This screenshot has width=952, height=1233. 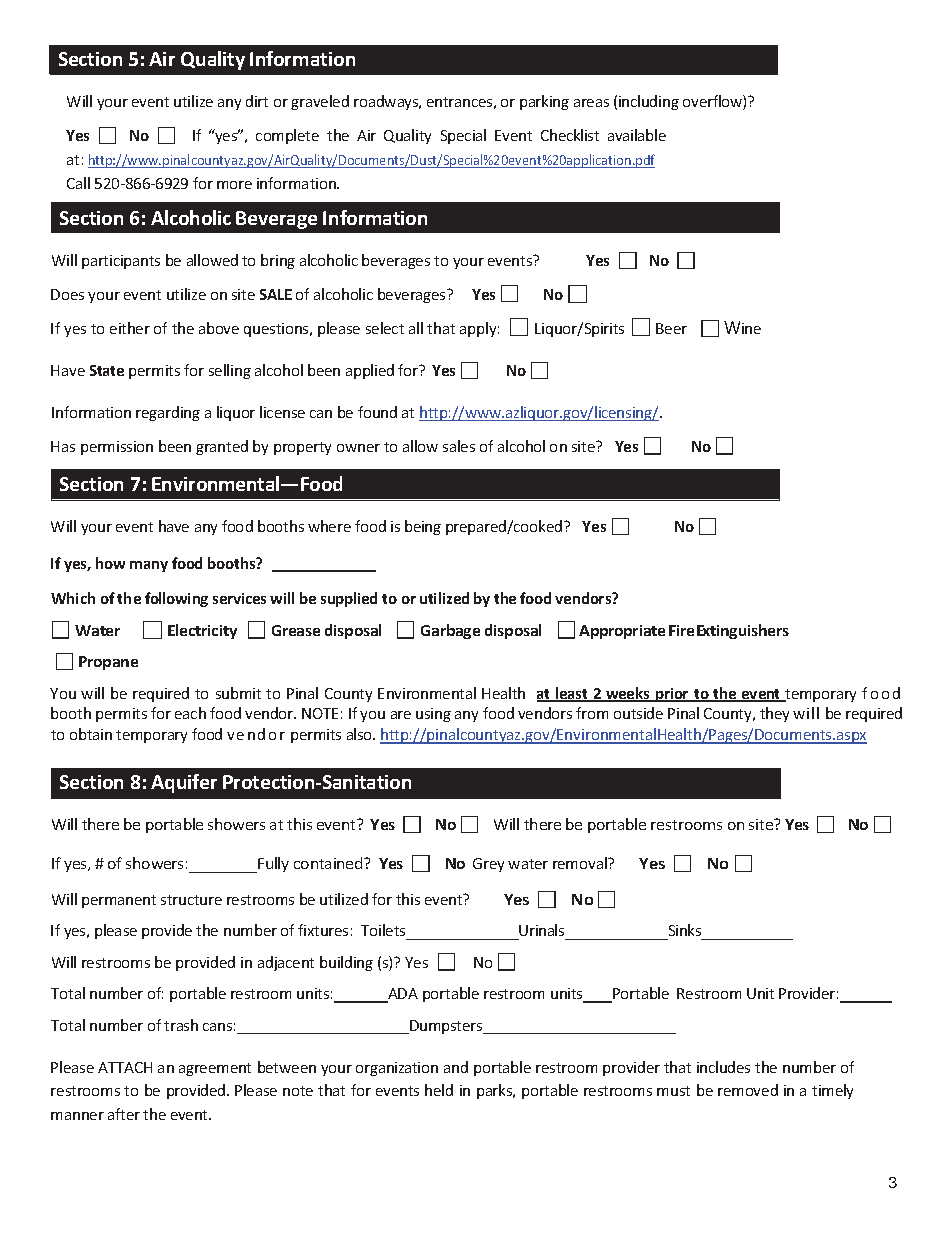 I want to click on available, so click(x=637, y=135).
